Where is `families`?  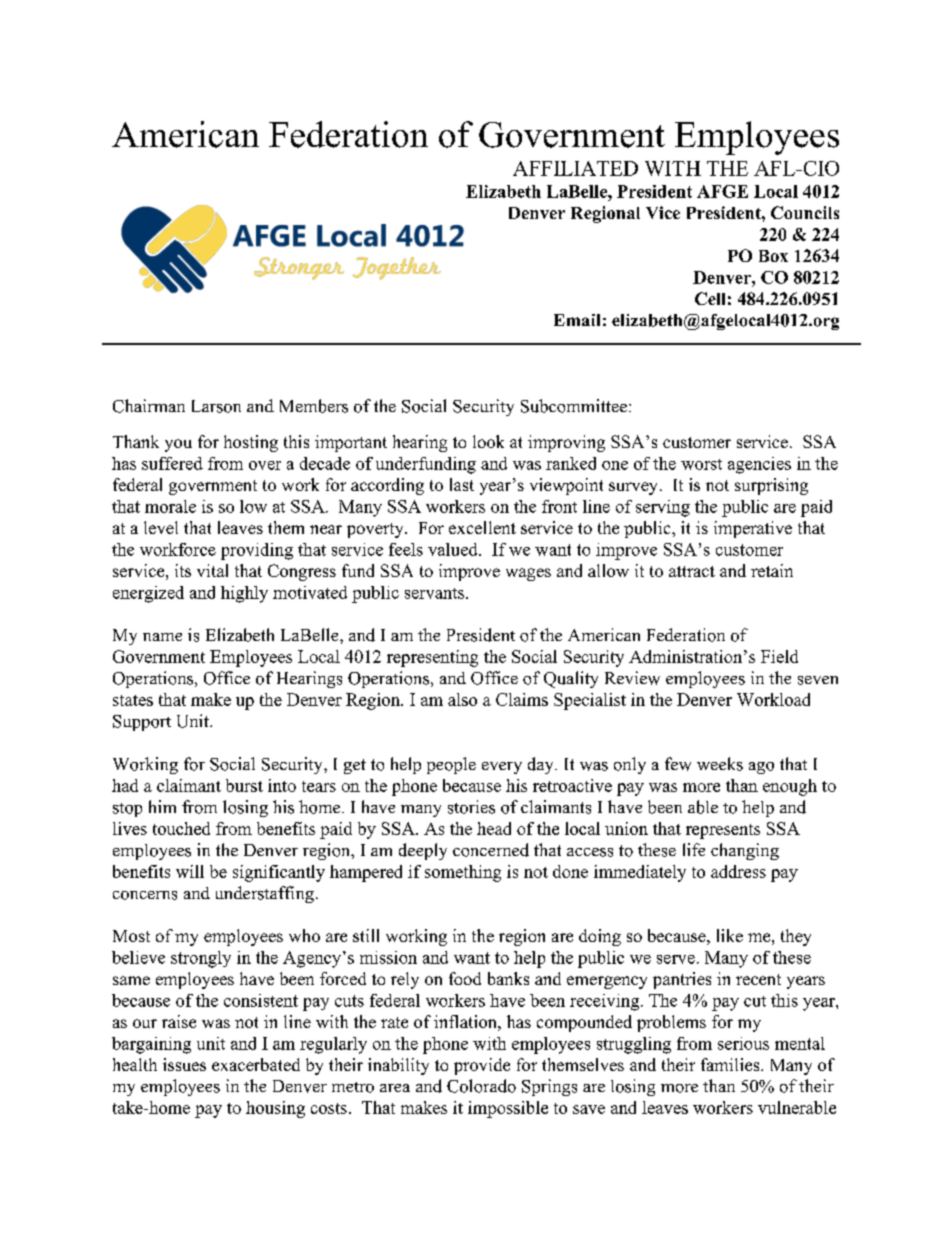 families is located at coordinates (731, 1064).
